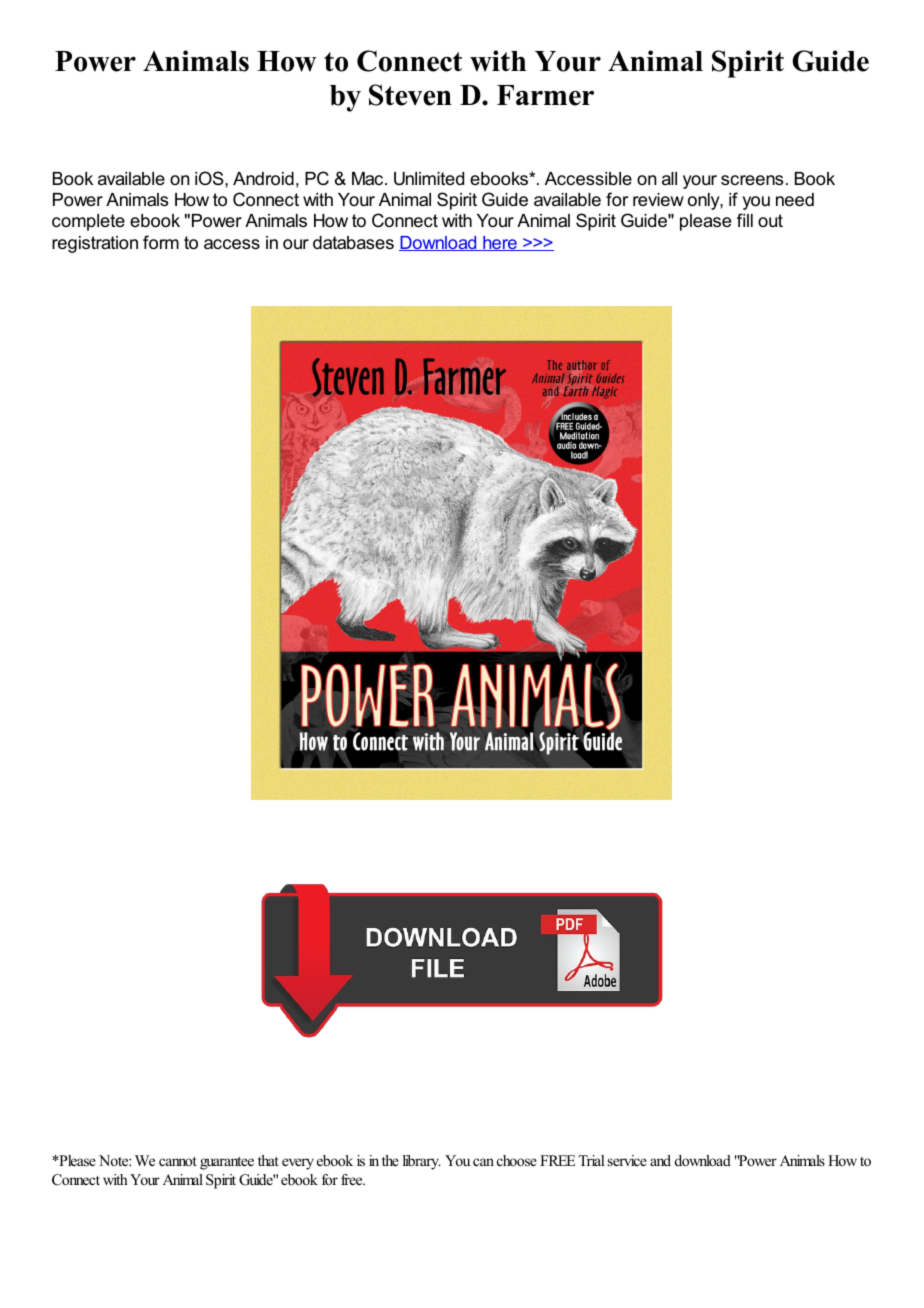 The height and width of the image is (1308, 924). What do you see at coordinates (658, 200) in the image?
I see `review` at bounding box center [658, 200].
